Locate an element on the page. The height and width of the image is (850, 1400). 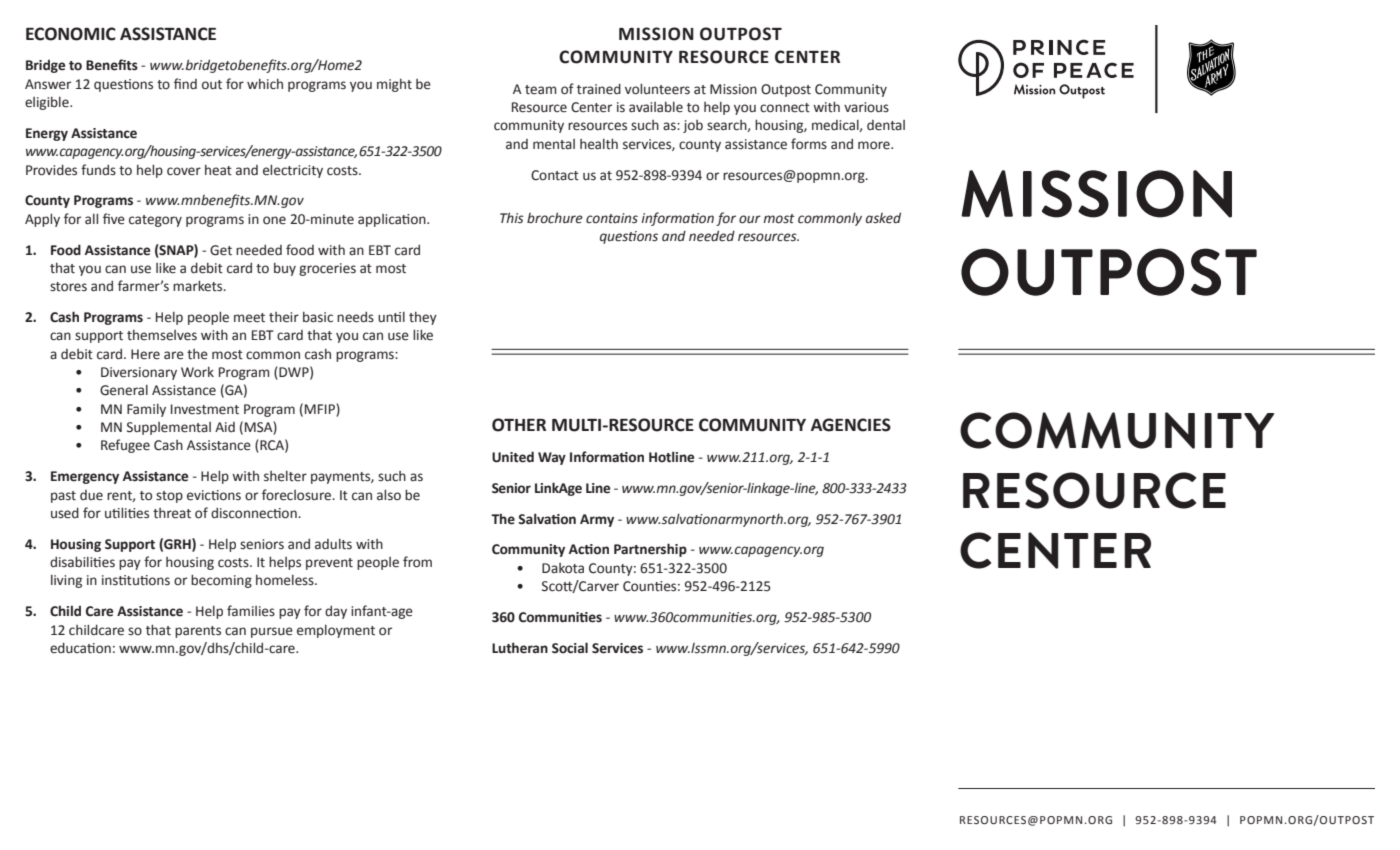
category is located at coordinates (155, 221).
